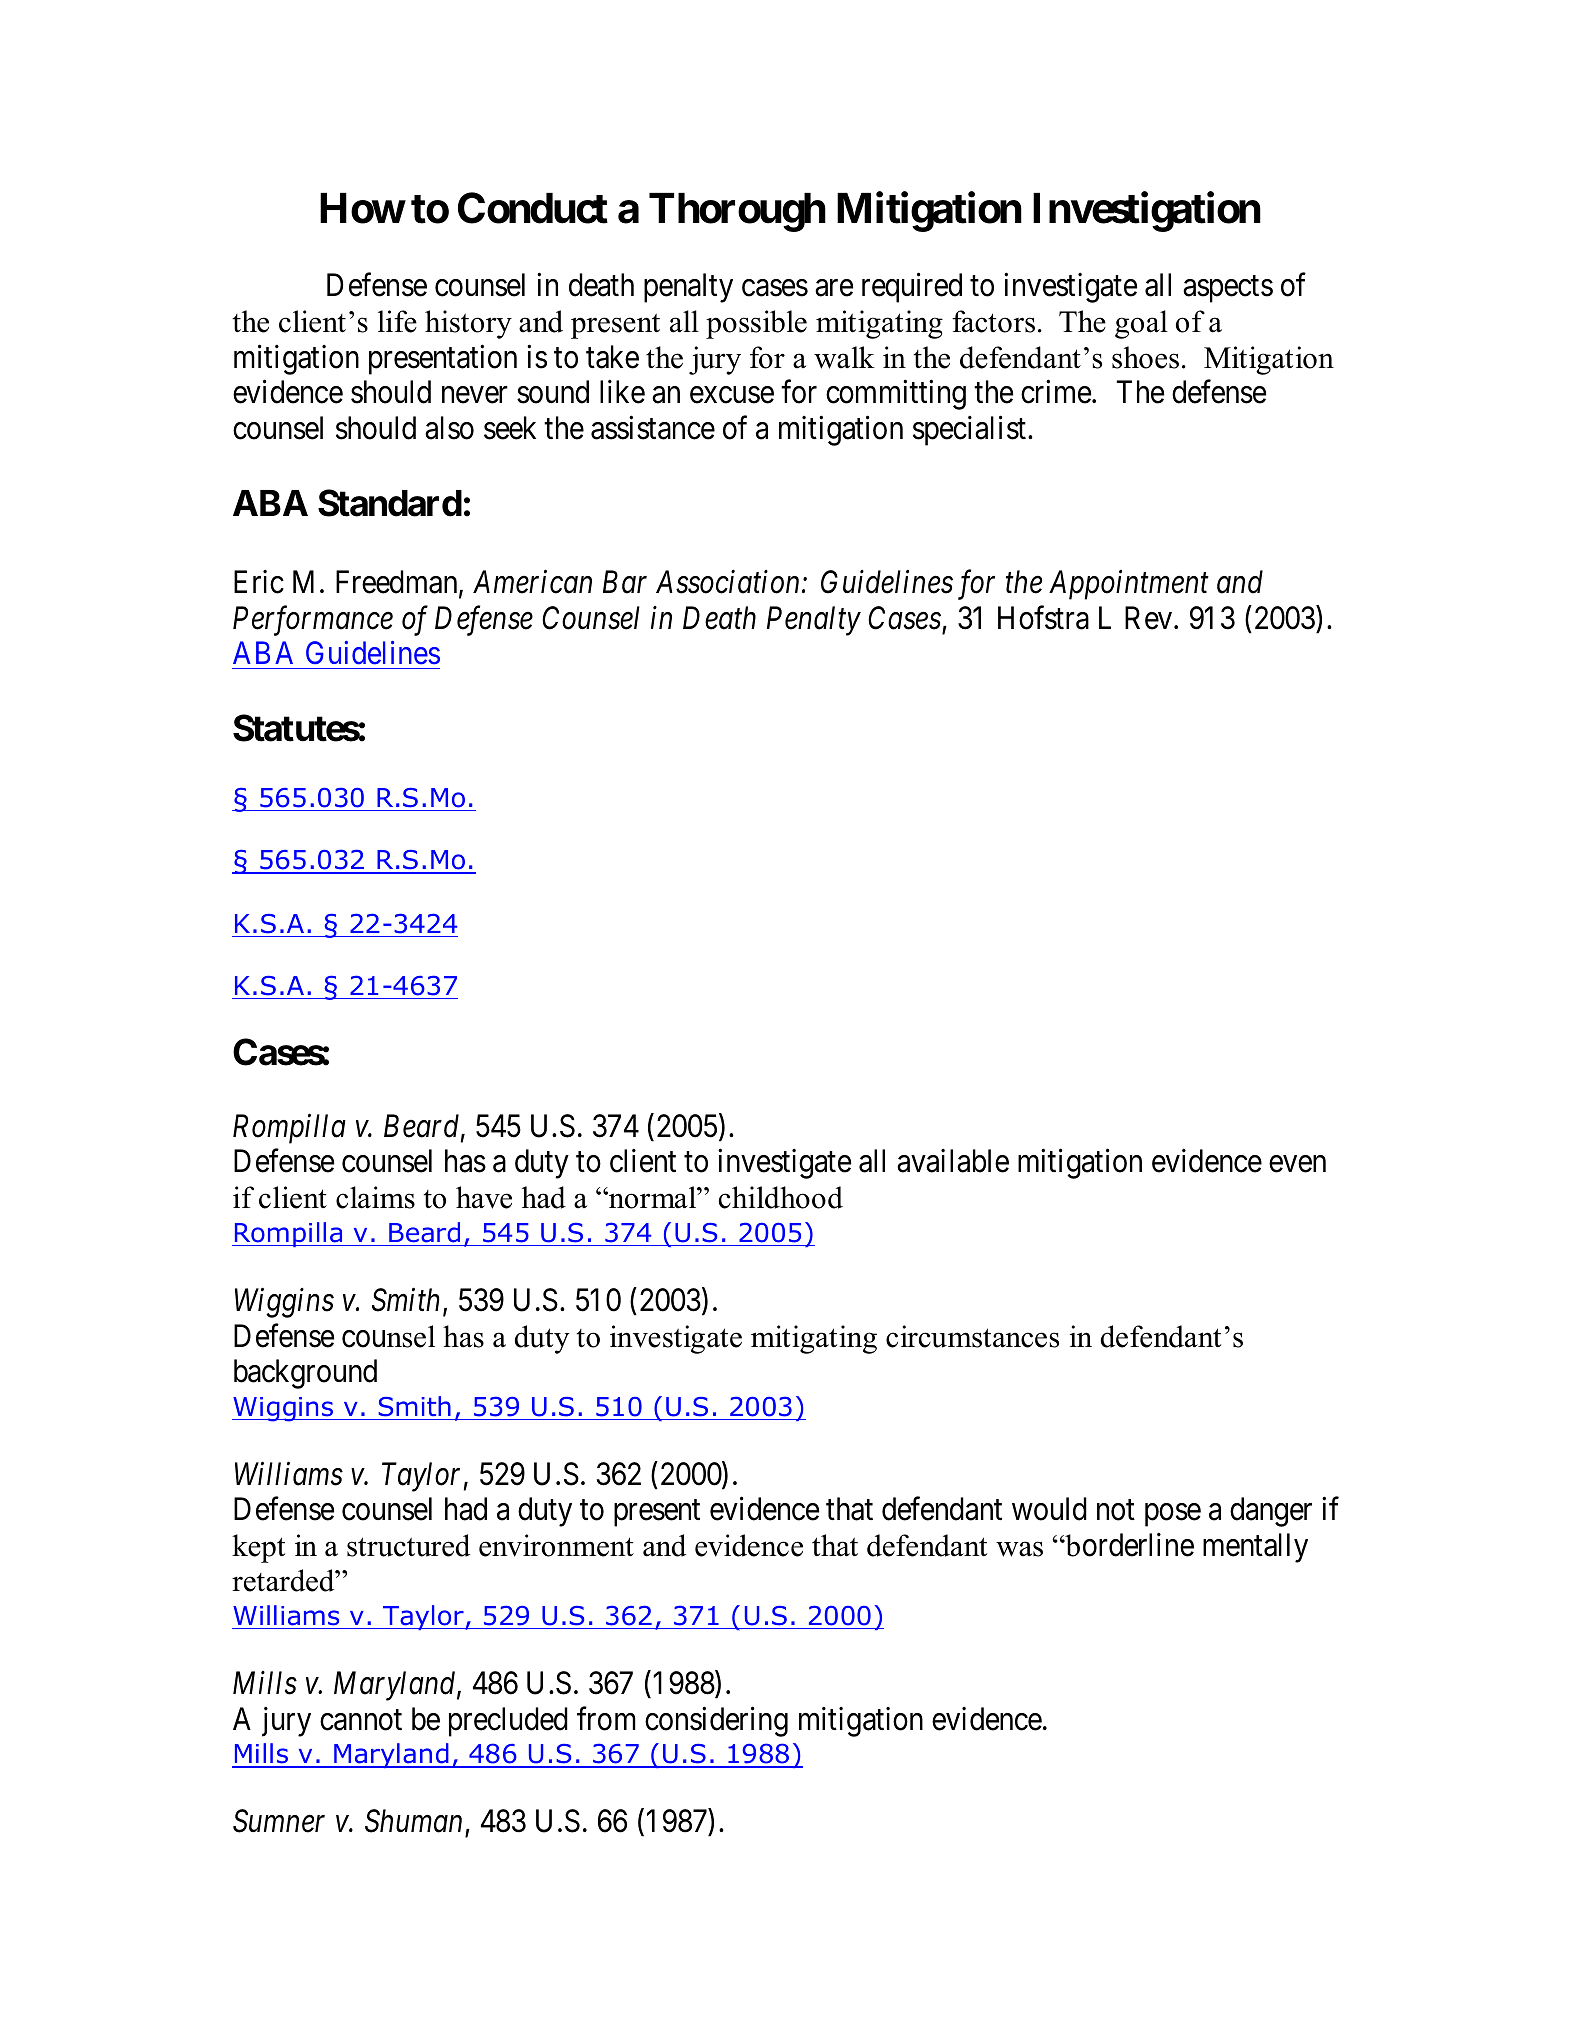 This screenshot has height=2044, width=1579. Describe the element at coordinates (1297, 1164) in the screenshot. I see `even` at that location.
